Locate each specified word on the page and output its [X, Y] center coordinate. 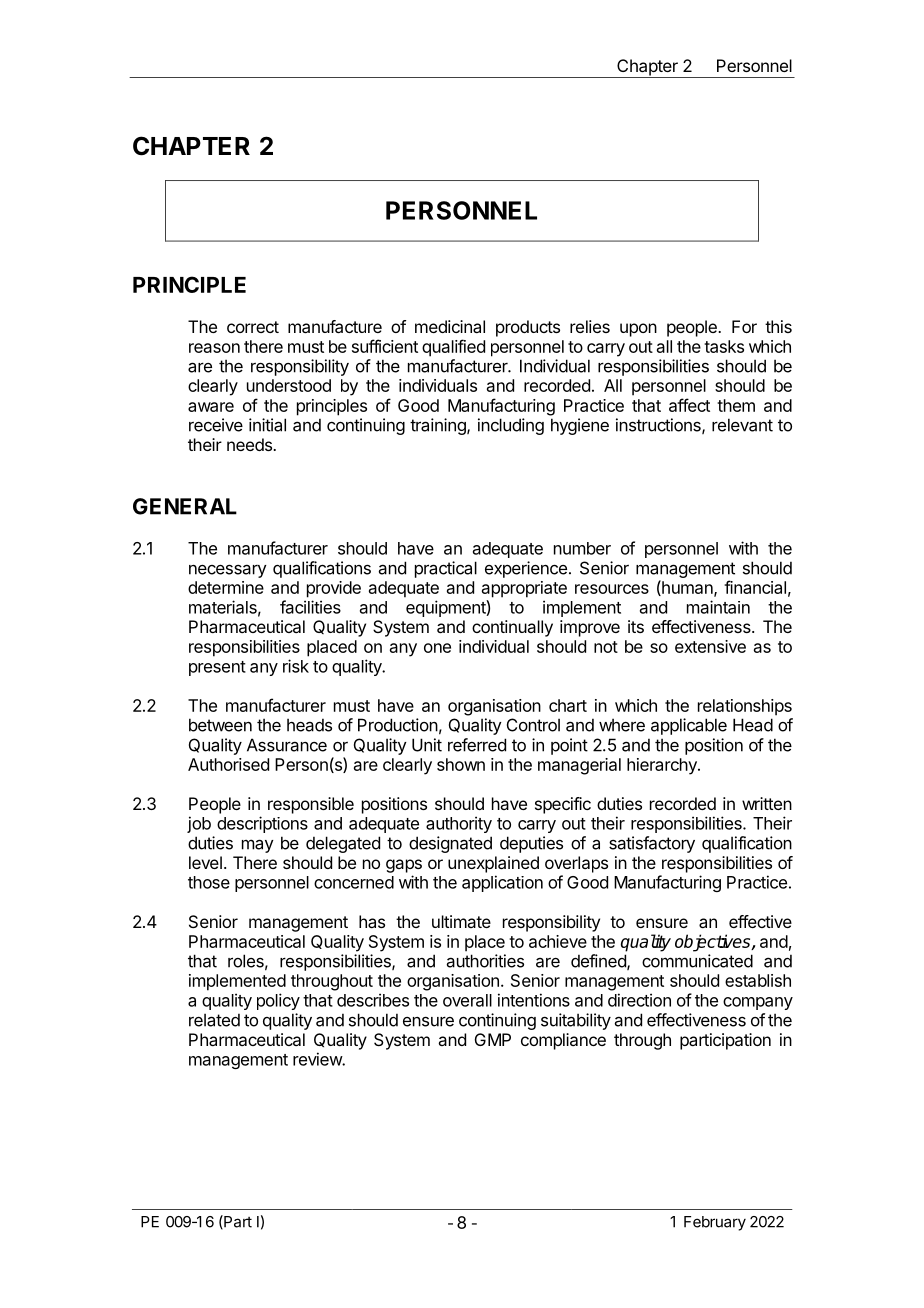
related [214, 1020]
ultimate [461, 921]
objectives [714, 943]
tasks [724, 346]
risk [296, 666]
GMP [493, 1039]
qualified [453, 348]
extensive [710, 646]
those [209, 882]
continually [512, 628]
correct [253, 327]
